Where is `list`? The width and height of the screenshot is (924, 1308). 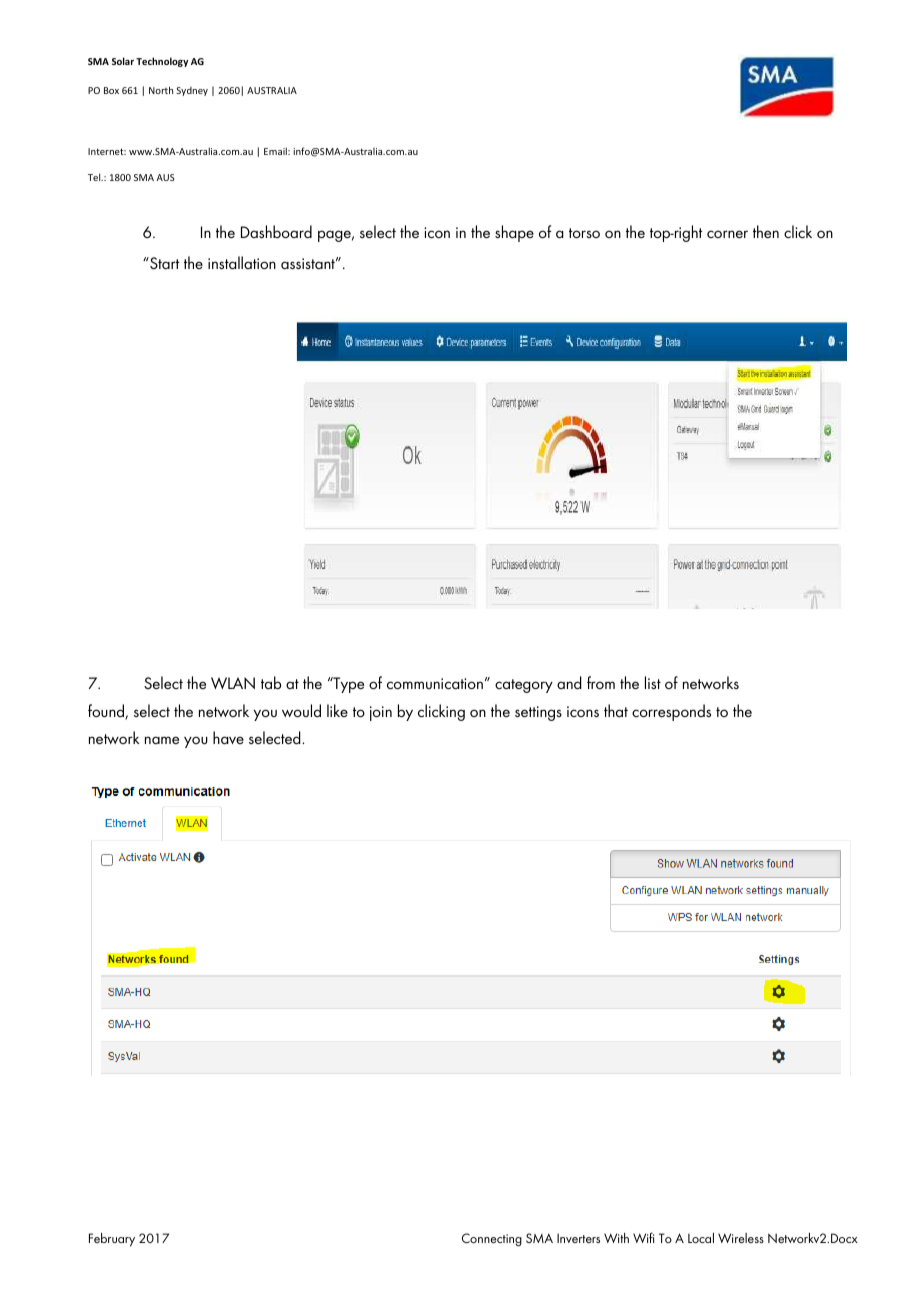 list is located at coordinates (653, 682).
